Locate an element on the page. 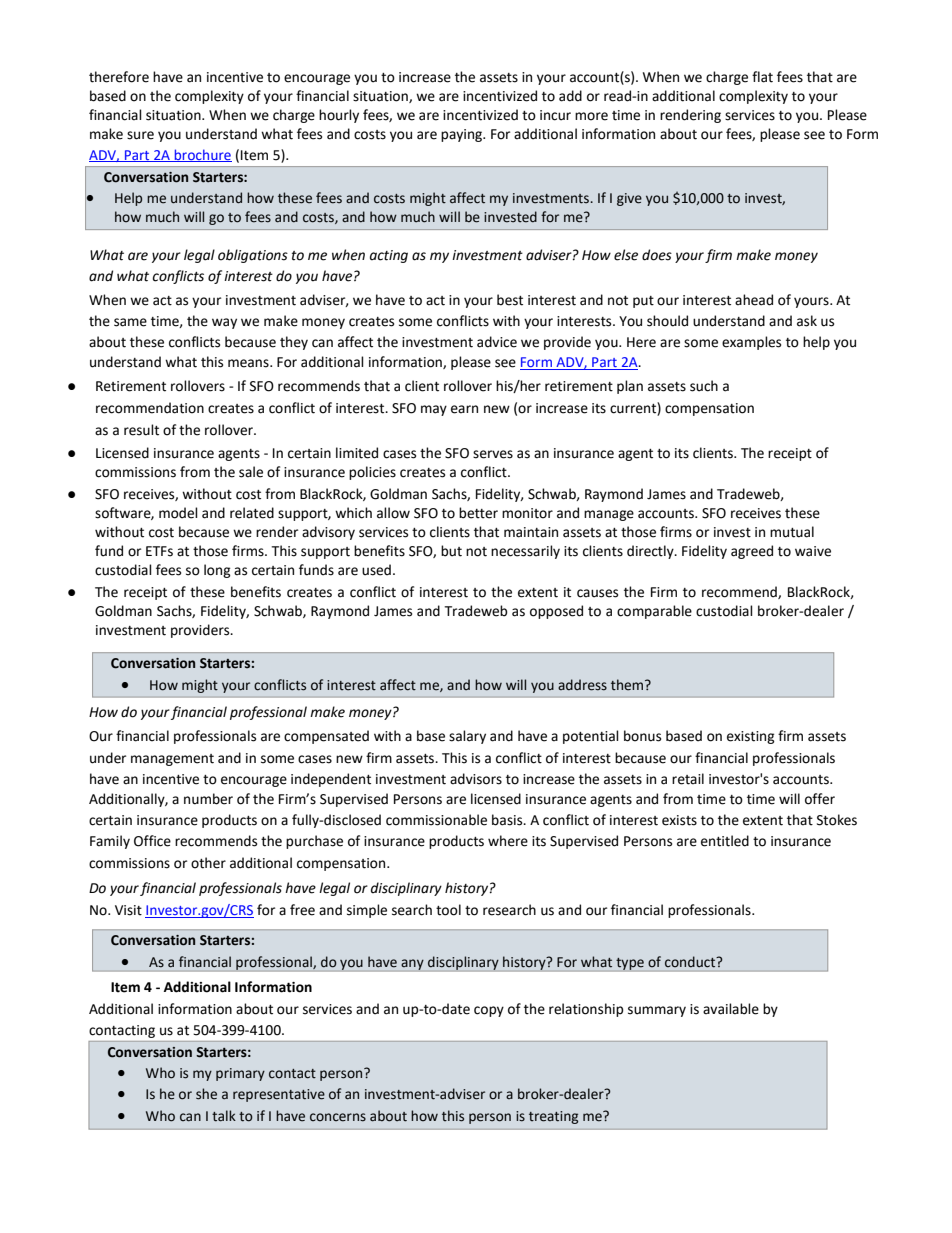 The height and width of the image is (1233, 952). she is located at coordinates (206, 1094).
